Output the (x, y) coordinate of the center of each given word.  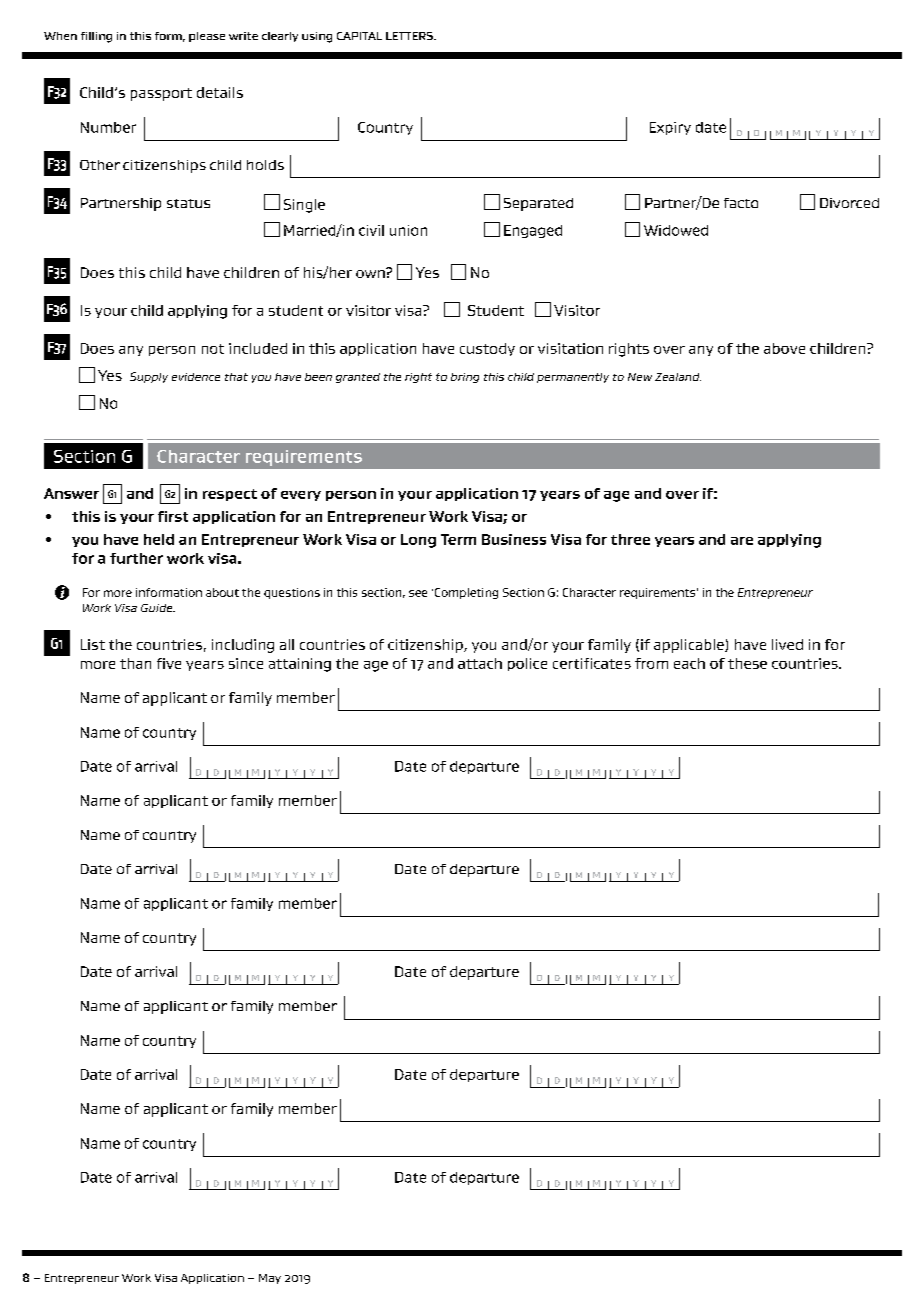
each (689, 663)
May (270, 1279)
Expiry (670, 128)
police (527, 664)
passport (161, 94)
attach (480, 663)
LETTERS (411, 36)
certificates (592, 663)
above (784, 348)
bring (465, 378)
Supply (149, 377)
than (135, 663)
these (747, 663)
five (169, 663)
